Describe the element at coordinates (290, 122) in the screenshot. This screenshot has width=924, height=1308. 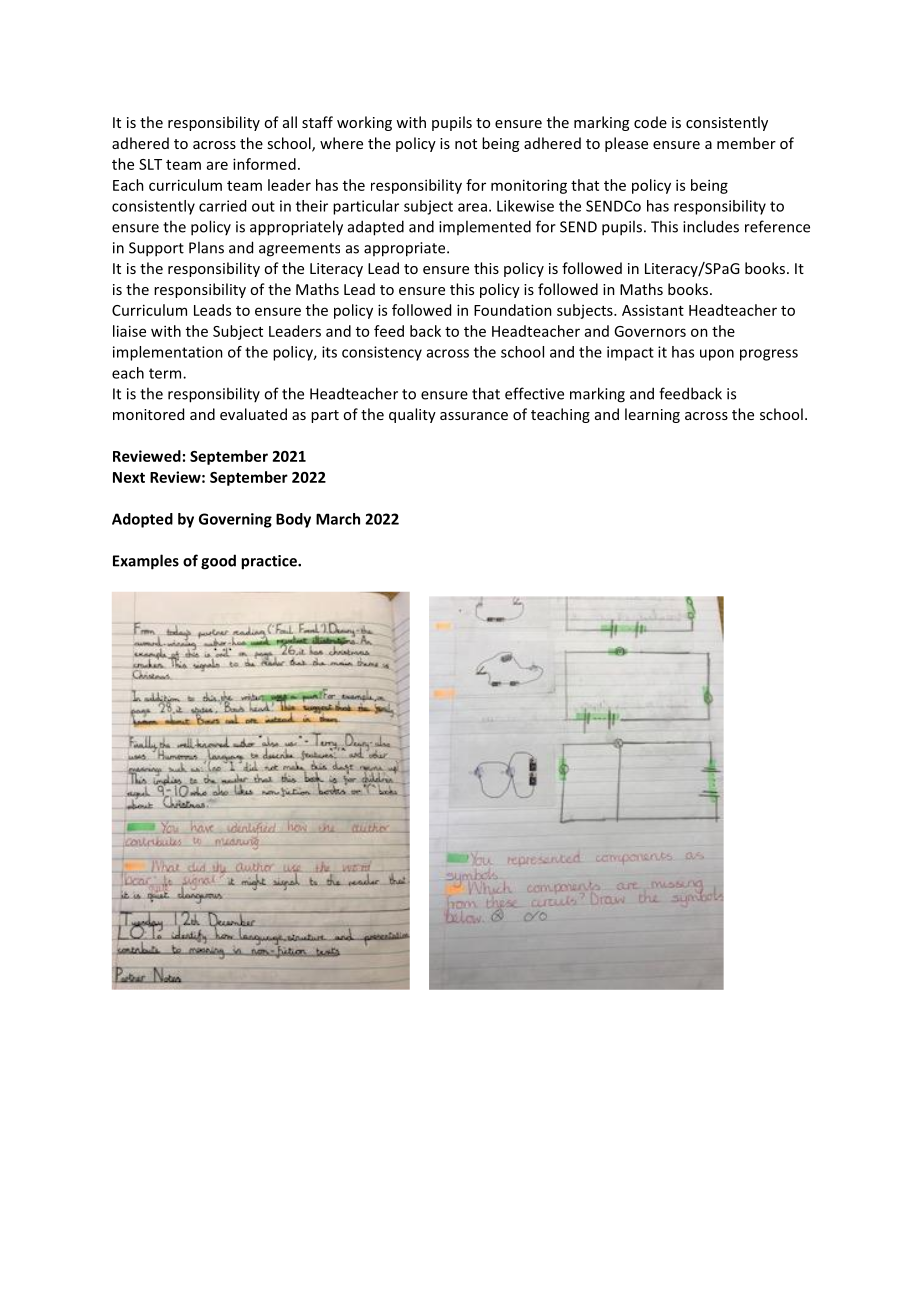
I see `all` at that location.
